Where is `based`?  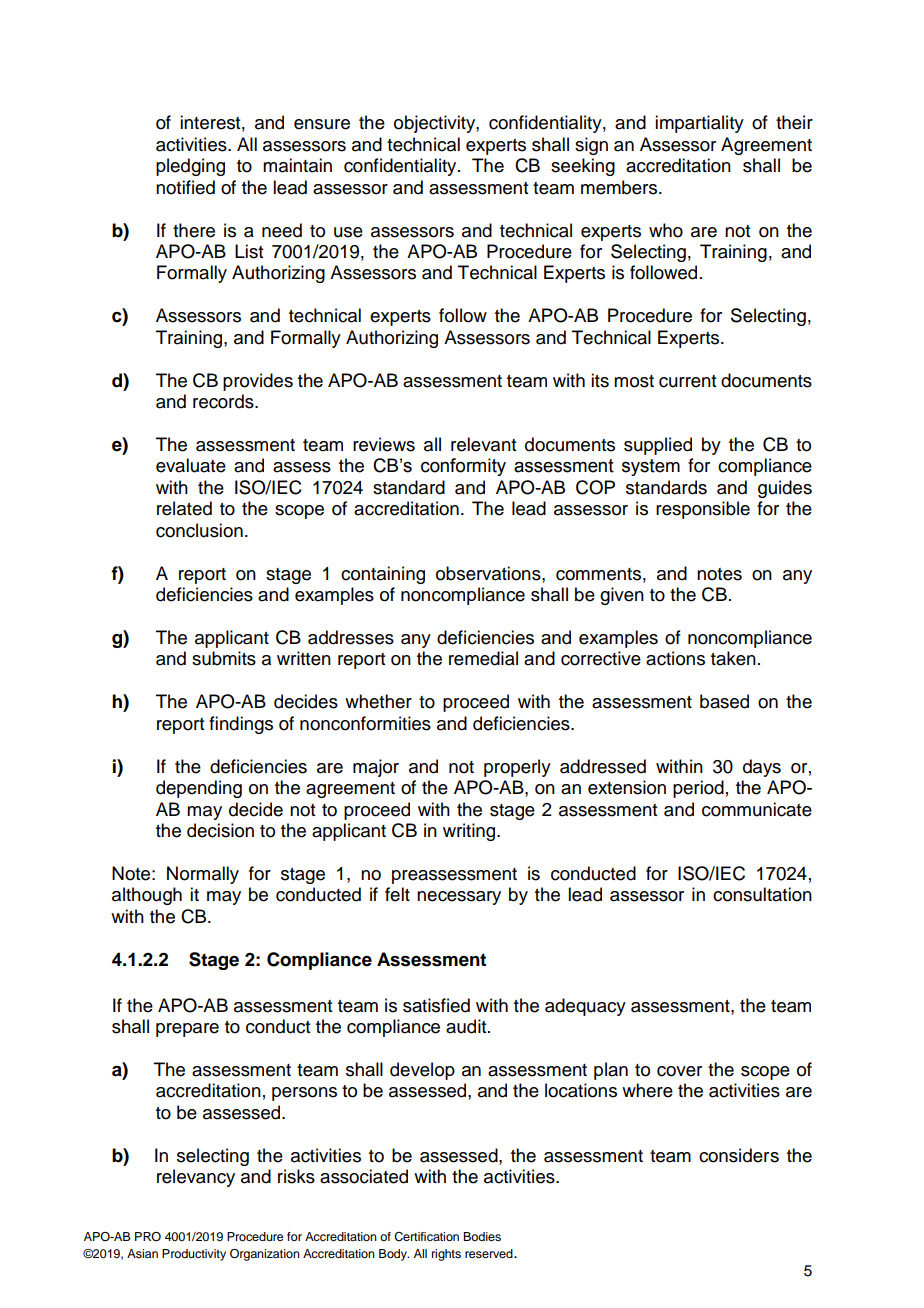 based is located at coordinates (724, 701).
